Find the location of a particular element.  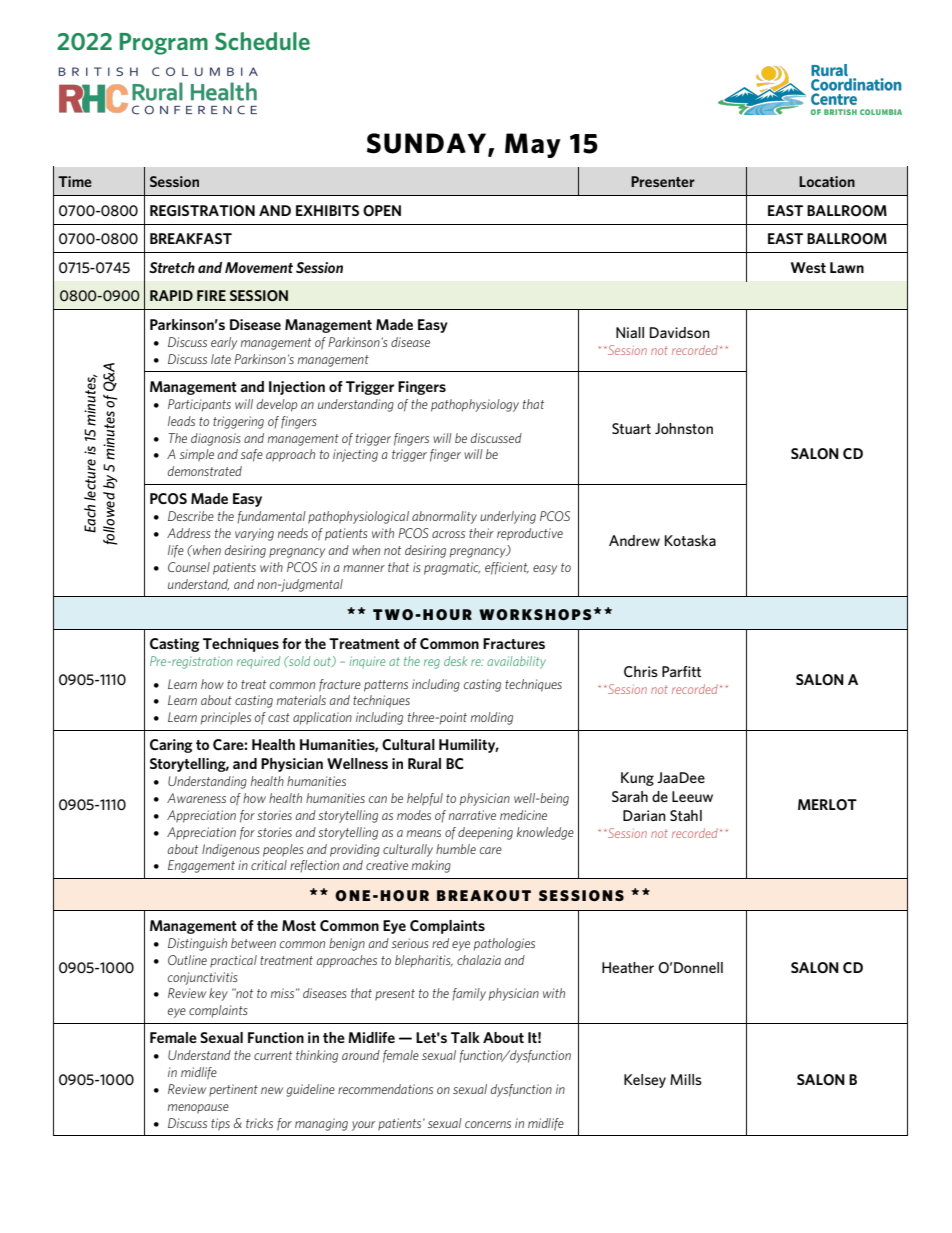

Location is located at coordinates (827, 181).
